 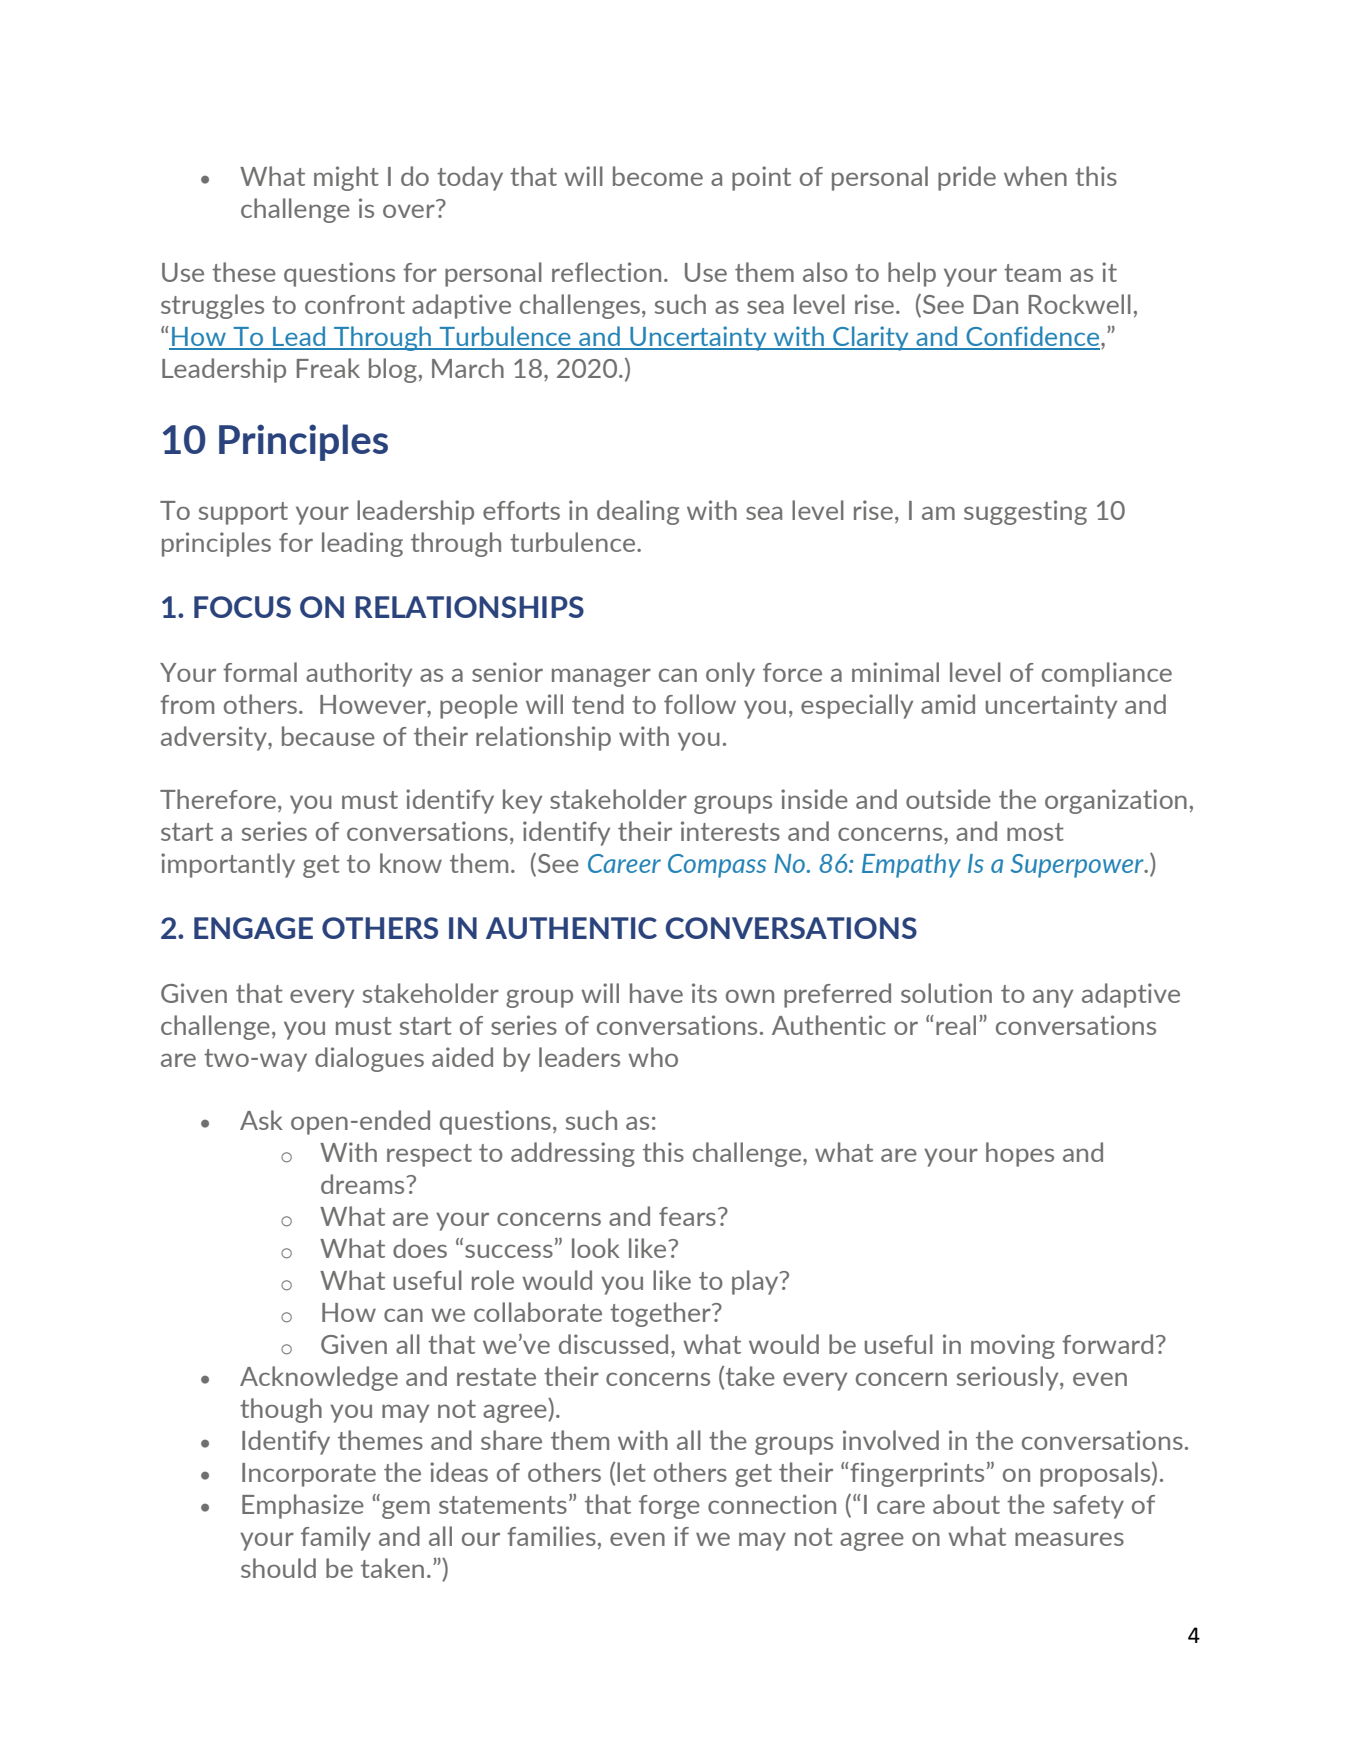 What do you see at coordinates (1035, 176) in the page?
I see `when` at bounding box center [1035, 176].
